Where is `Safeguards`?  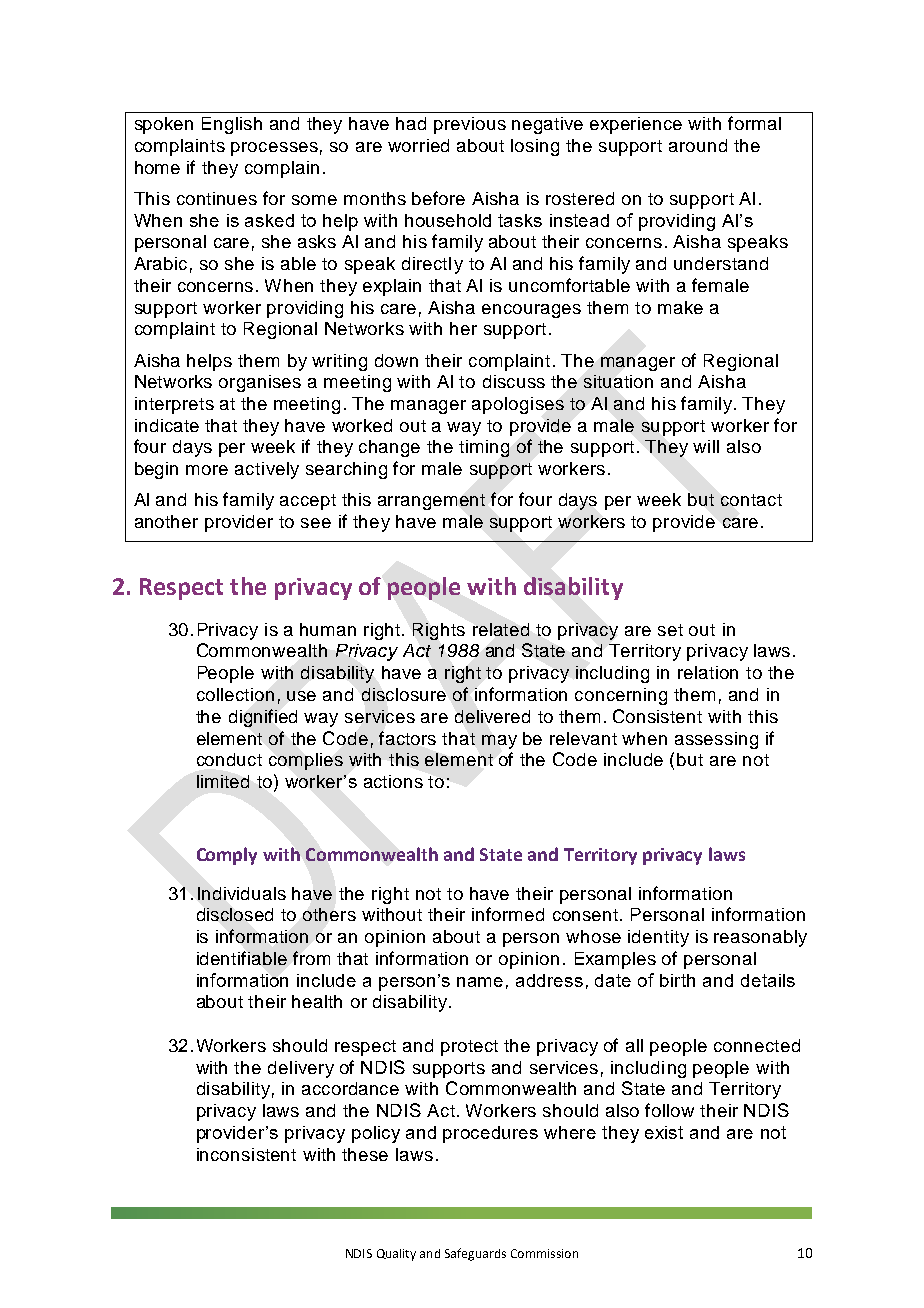
Safeguards is located at coordinates (475, 1254).
